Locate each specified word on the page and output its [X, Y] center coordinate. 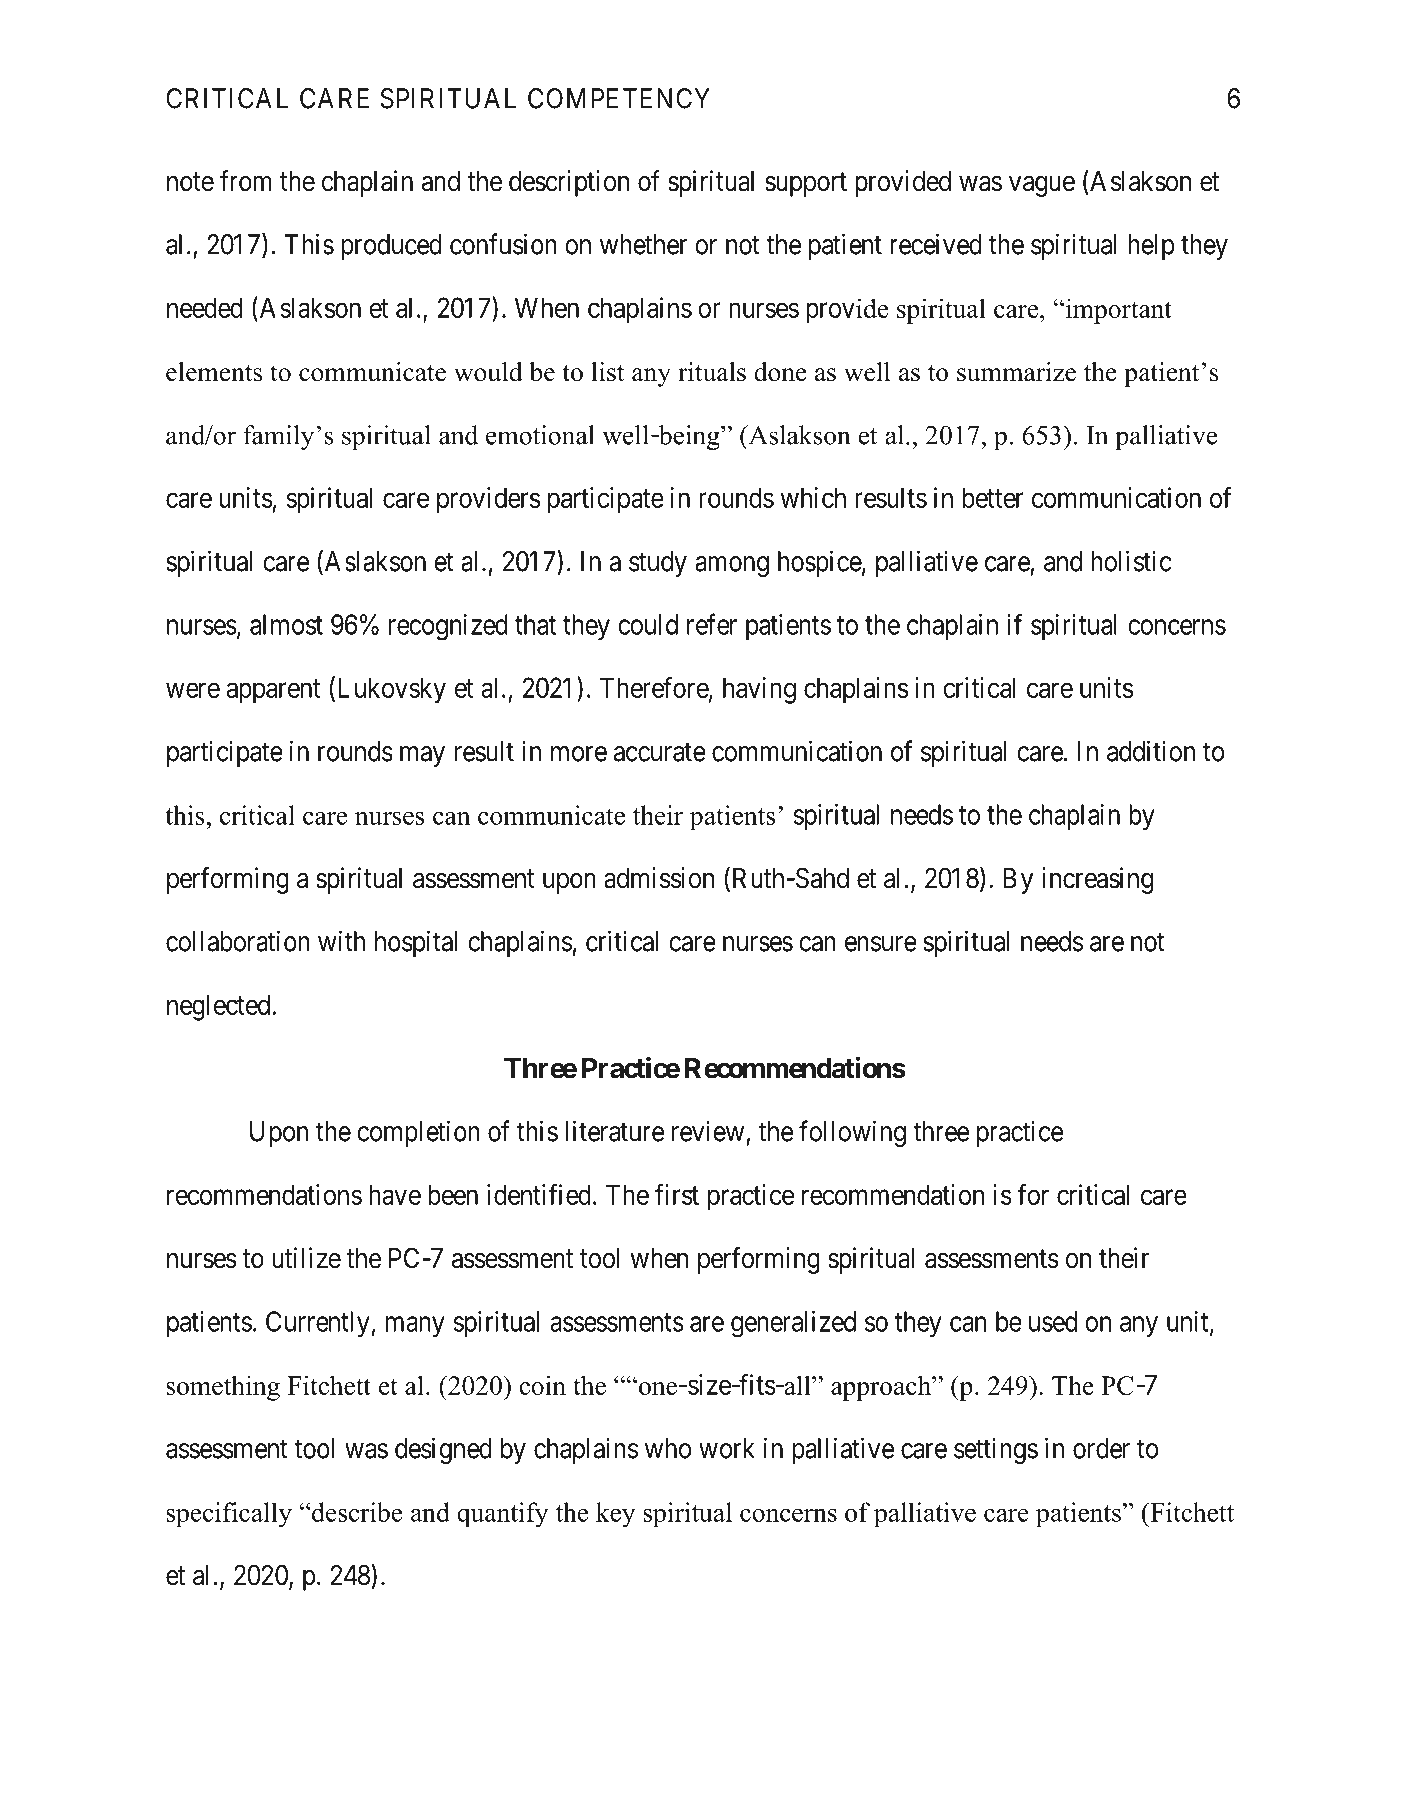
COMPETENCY [619, 98]
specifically [229, 1515]
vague [1042, 186]
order [1101, 1448]
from [246, 181]
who [668, 1448]
